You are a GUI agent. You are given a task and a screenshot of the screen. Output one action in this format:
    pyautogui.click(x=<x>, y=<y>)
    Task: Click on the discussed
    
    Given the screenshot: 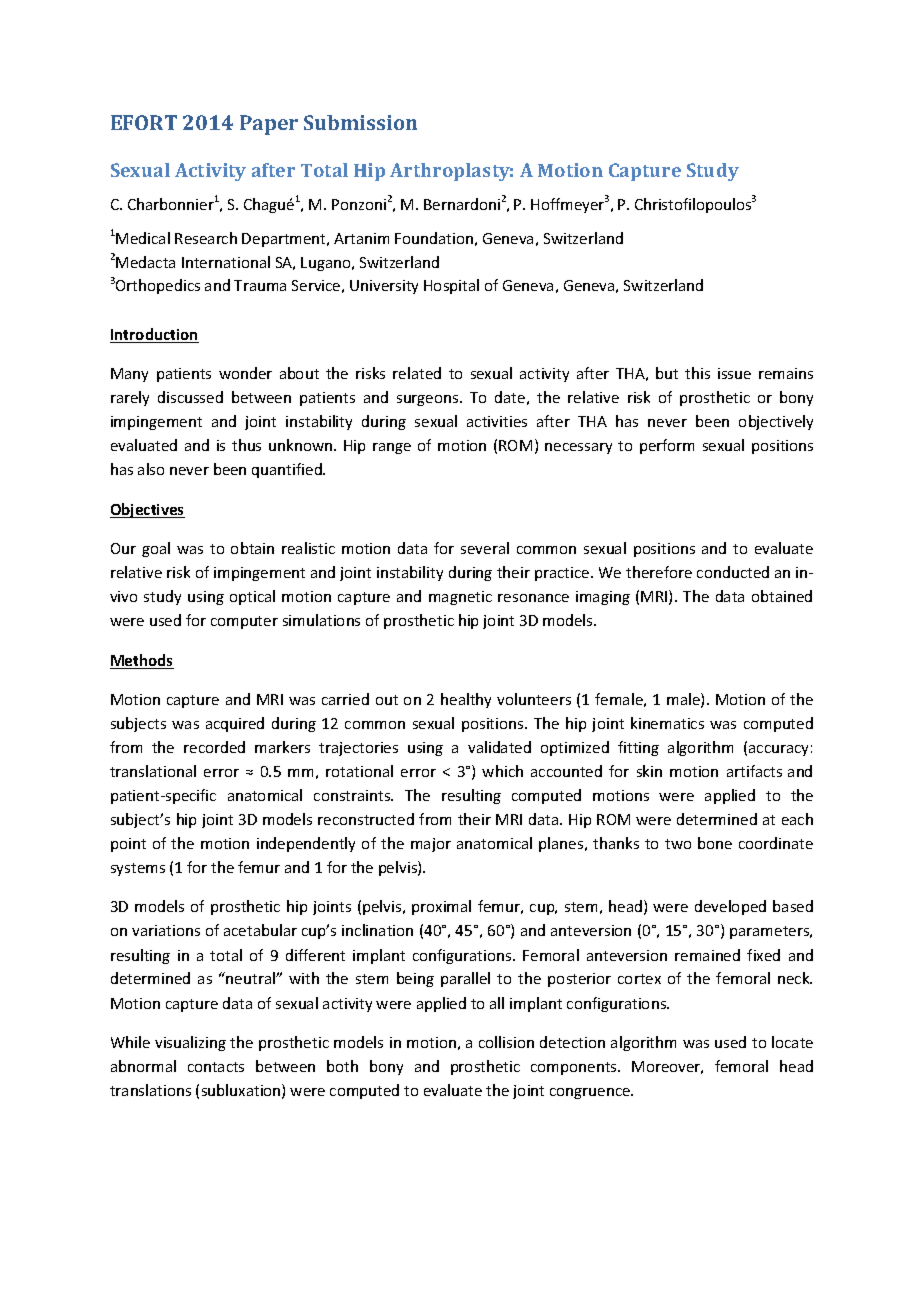 What is the action you would take?
    pyautogui.click(x=190, y=397)
